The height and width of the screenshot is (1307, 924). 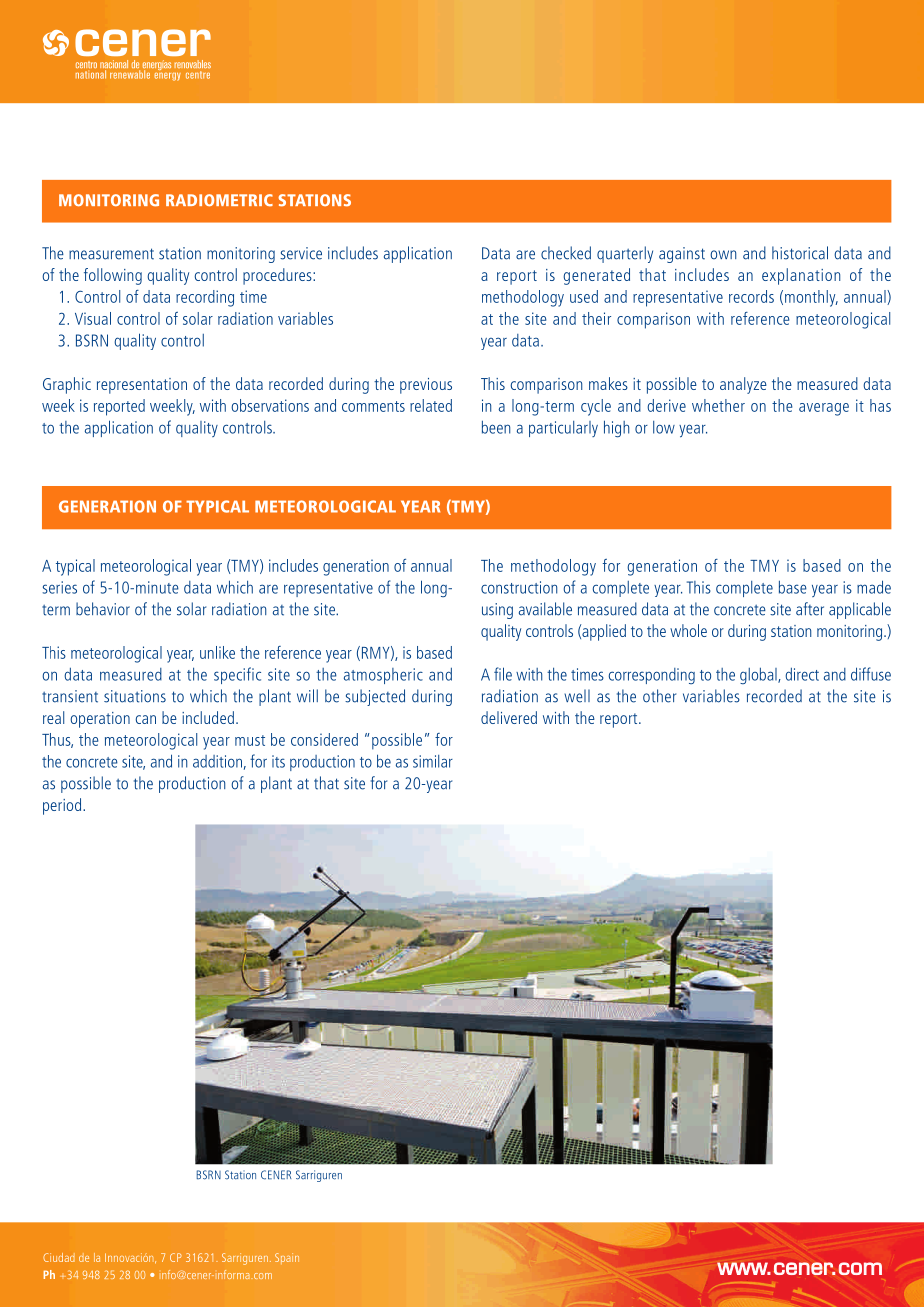 What do you see at coordinates (433, 761) in the screenshot?
I see `similar` at bounding box center [433, 761].
